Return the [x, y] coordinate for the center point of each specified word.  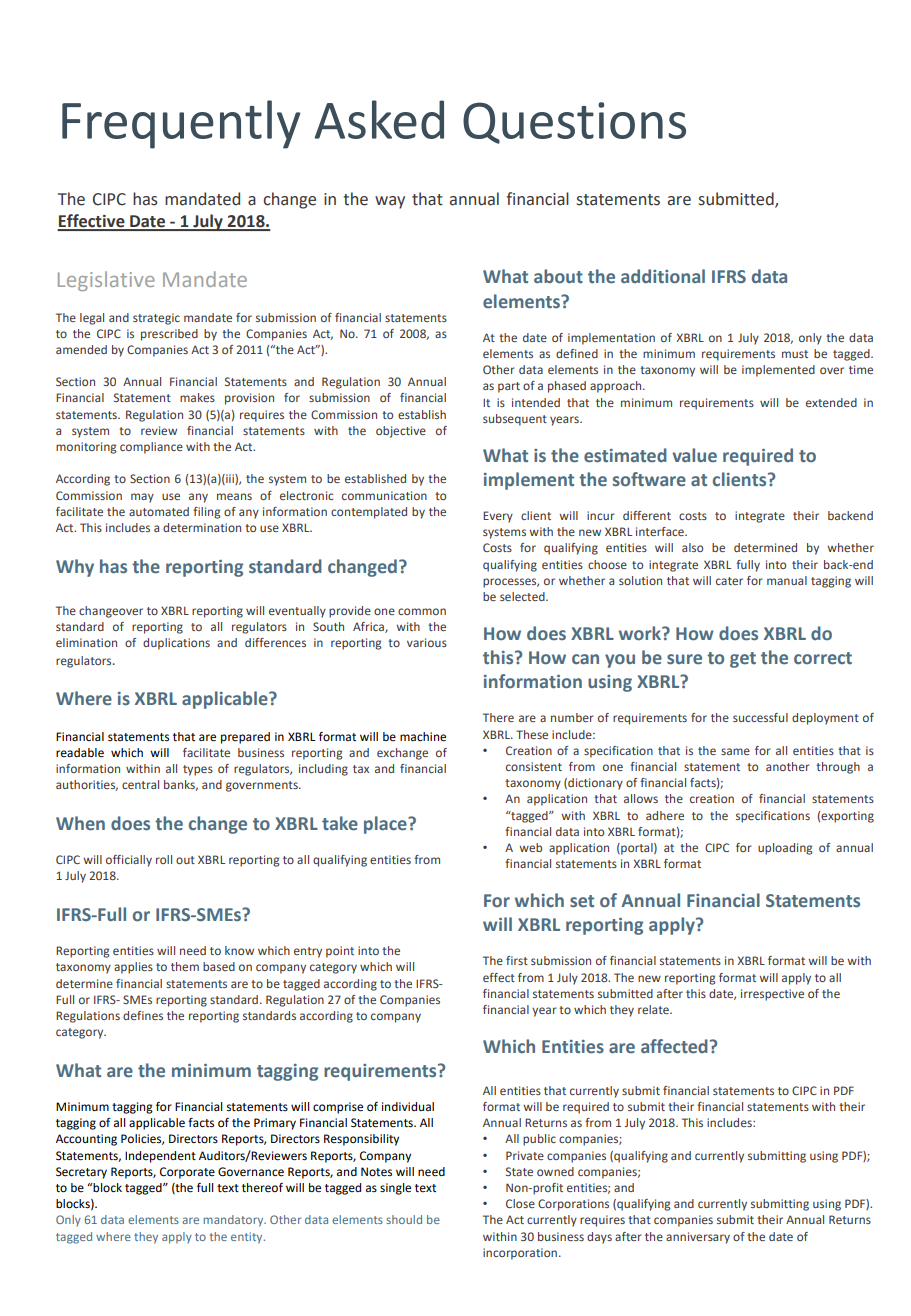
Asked [379, 119]
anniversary [698, 1238]
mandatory [234, 1221]
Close [520, 1203]
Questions [574, 123]
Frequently [181, 124]
